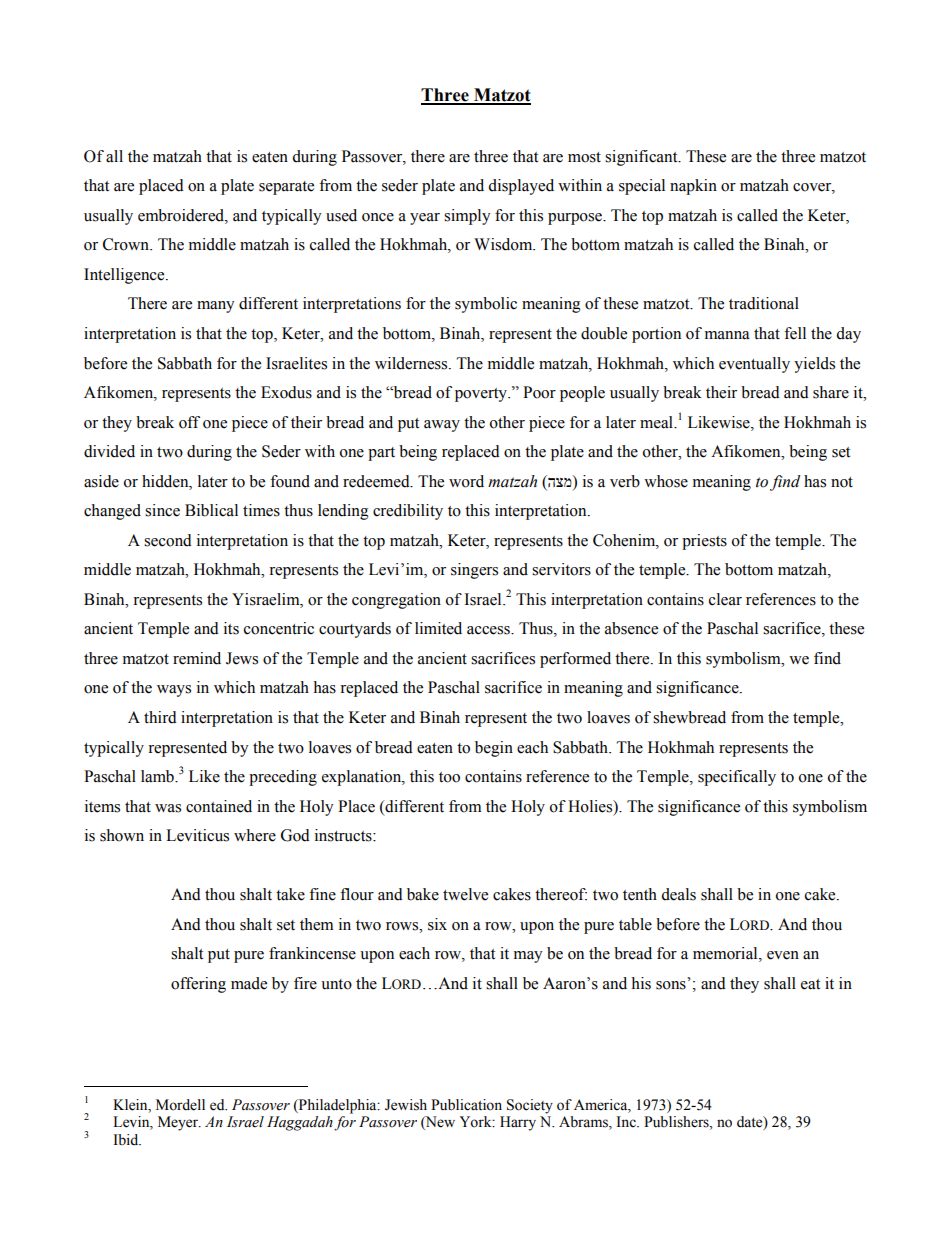 The image size is (952, 1233). Describe the element at coordinates (521, 187) in the screenshot. I see `displayed` at that location.
